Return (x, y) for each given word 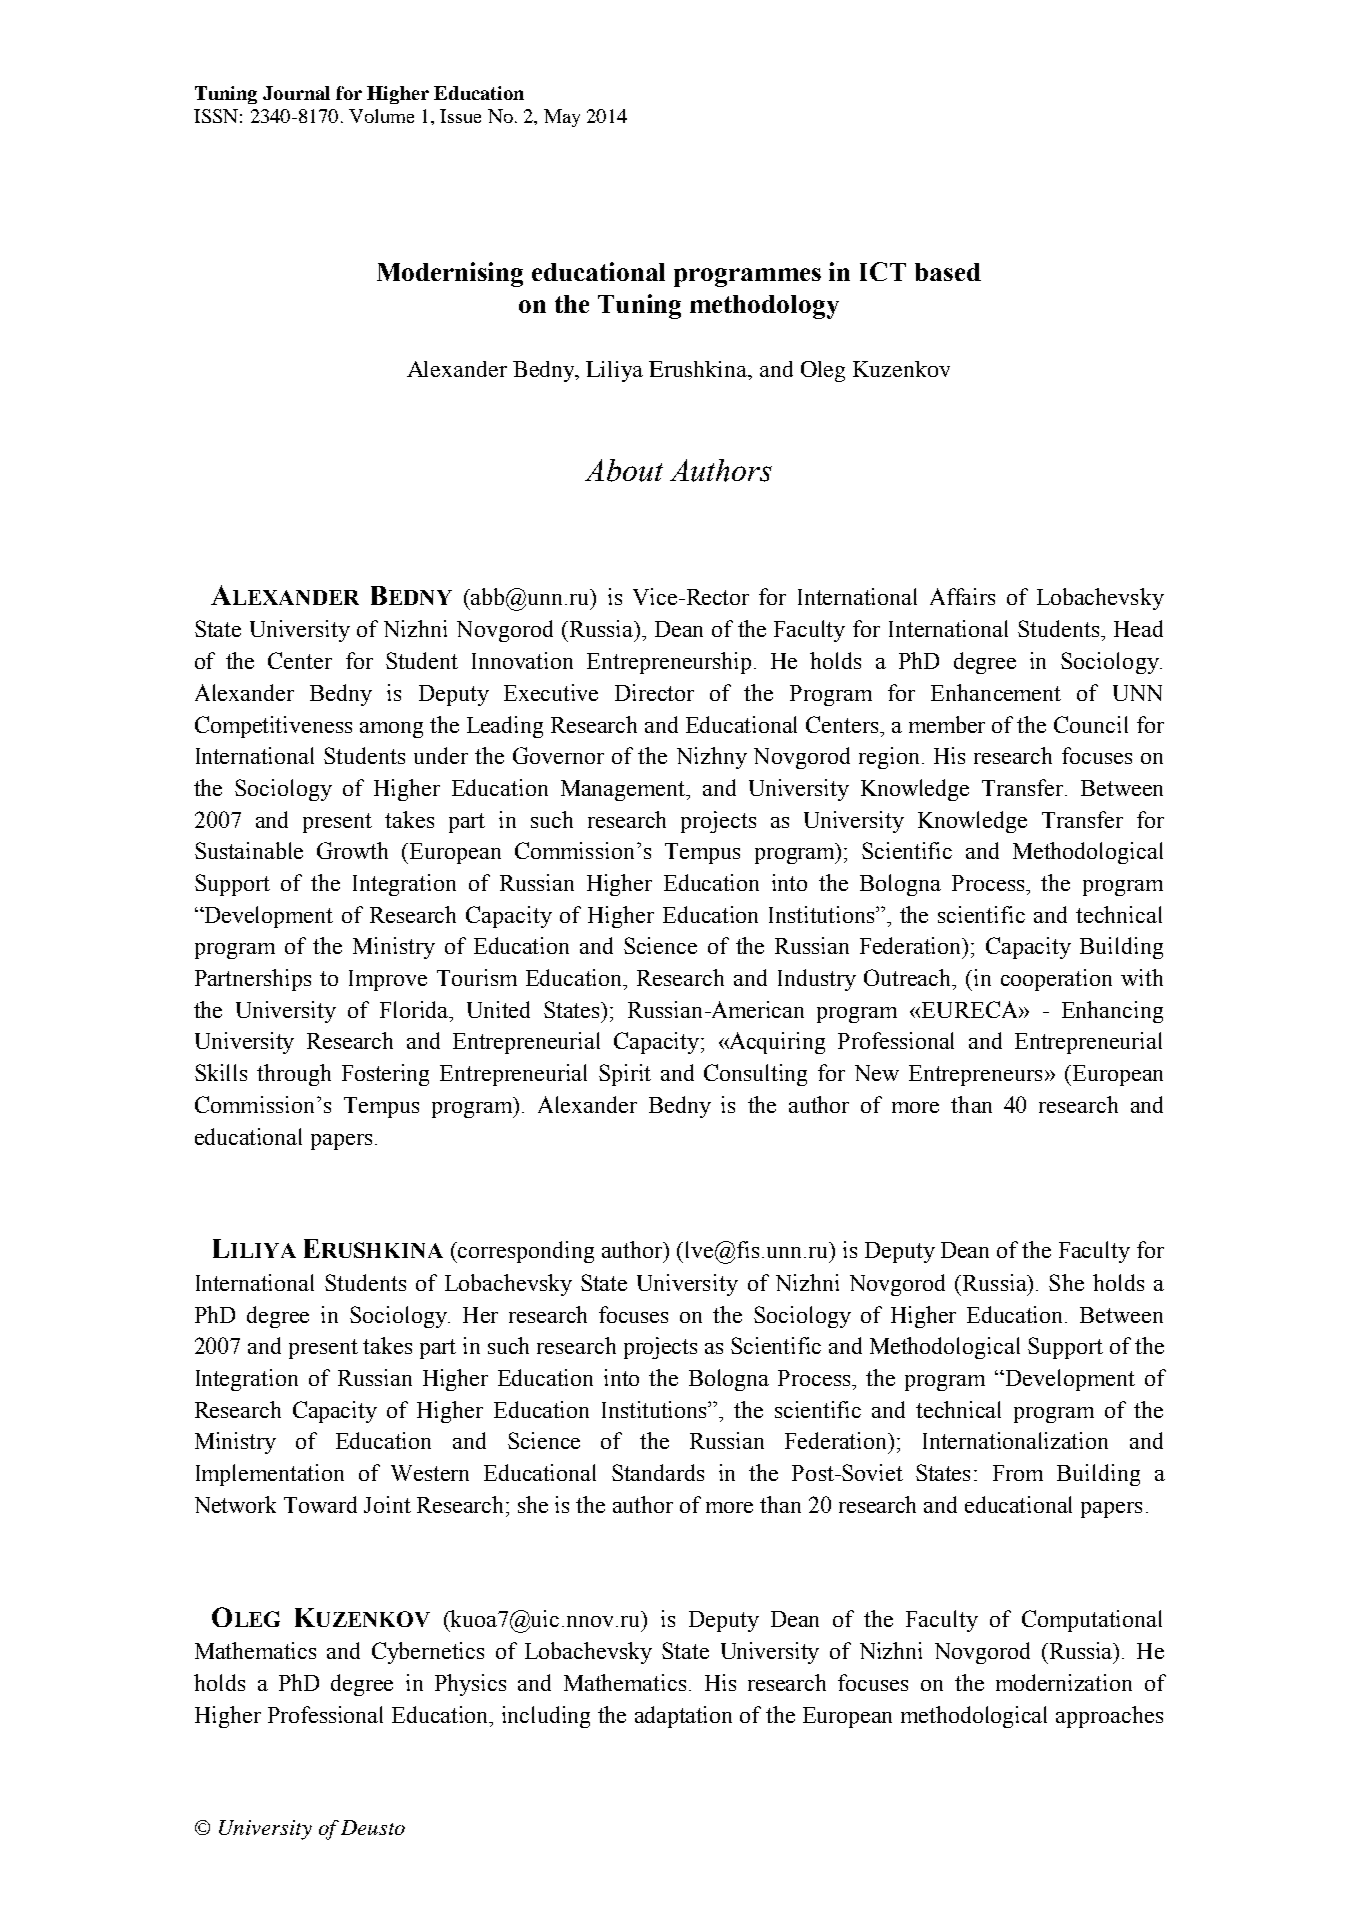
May (562, 118)
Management (624, 790)
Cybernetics (428, 1653)
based (948, 272)
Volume (381, 116)
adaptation (683, 1717)
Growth (352, 850)
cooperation (1056, 980)
